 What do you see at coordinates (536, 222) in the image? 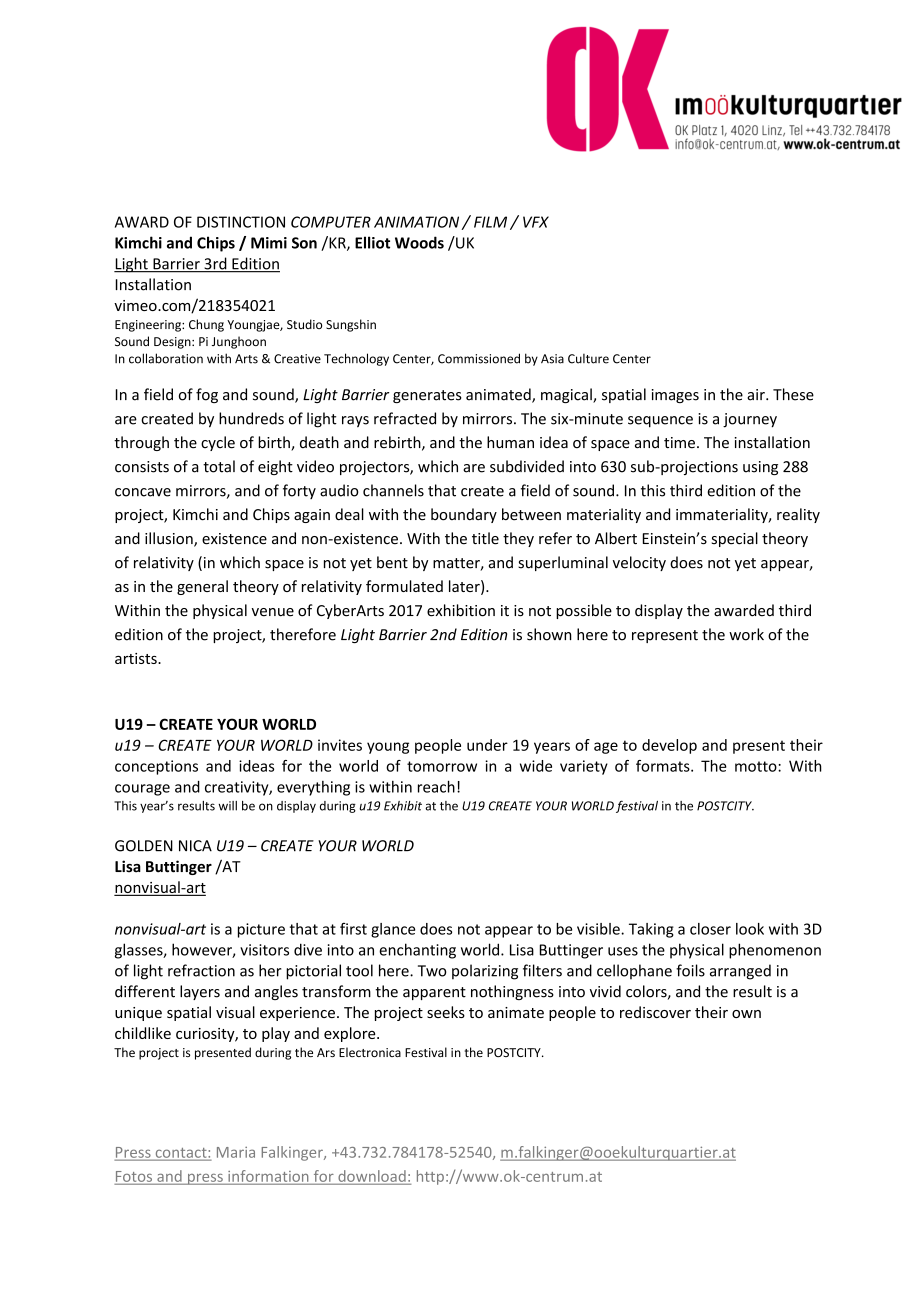
I see `VFX` at bounding box center [536, 222].
